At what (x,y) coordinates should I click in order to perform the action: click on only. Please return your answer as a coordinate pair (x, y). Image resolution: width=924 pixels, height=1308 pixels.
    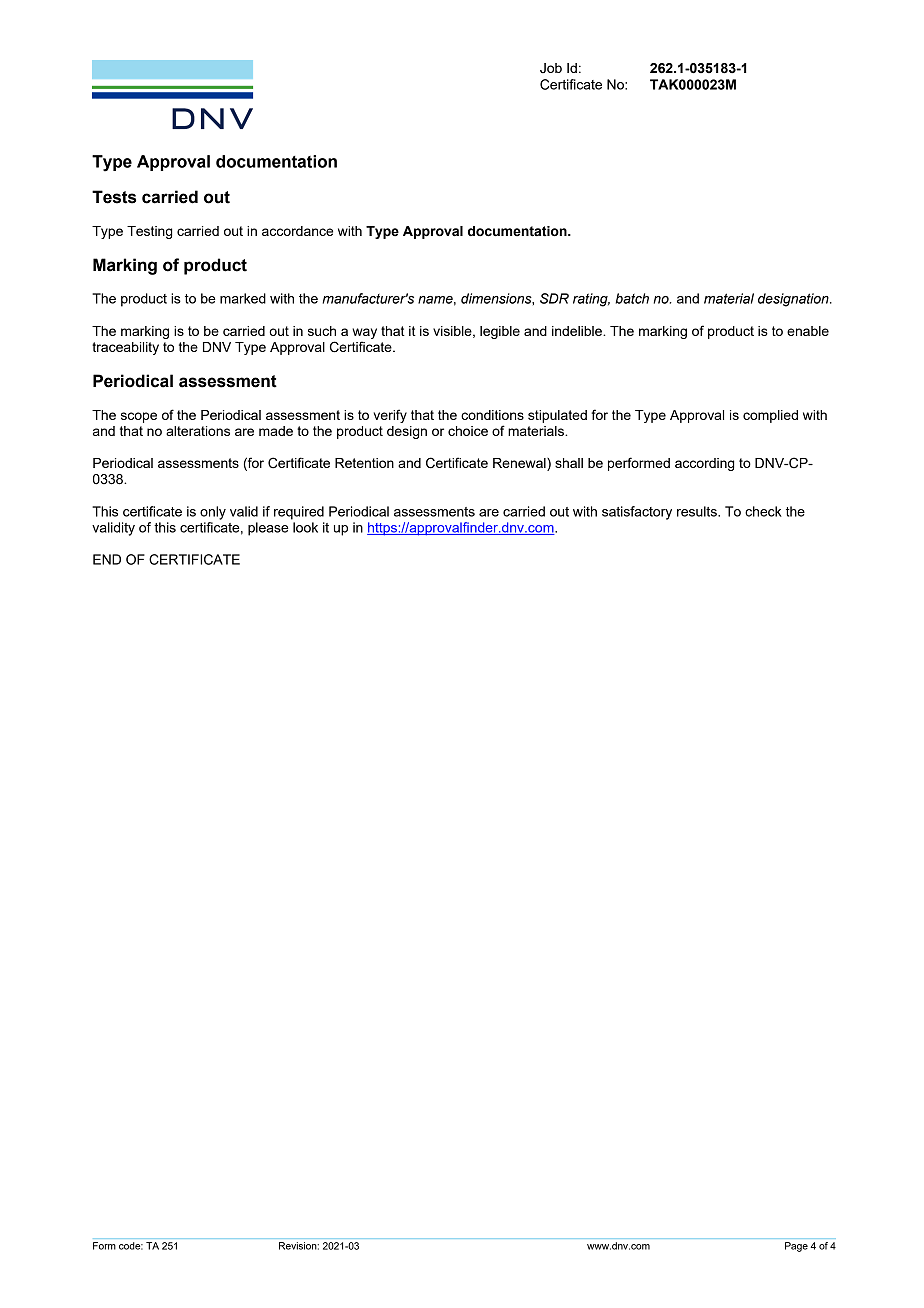
    Looking at the image, I should click on (213, 513).
